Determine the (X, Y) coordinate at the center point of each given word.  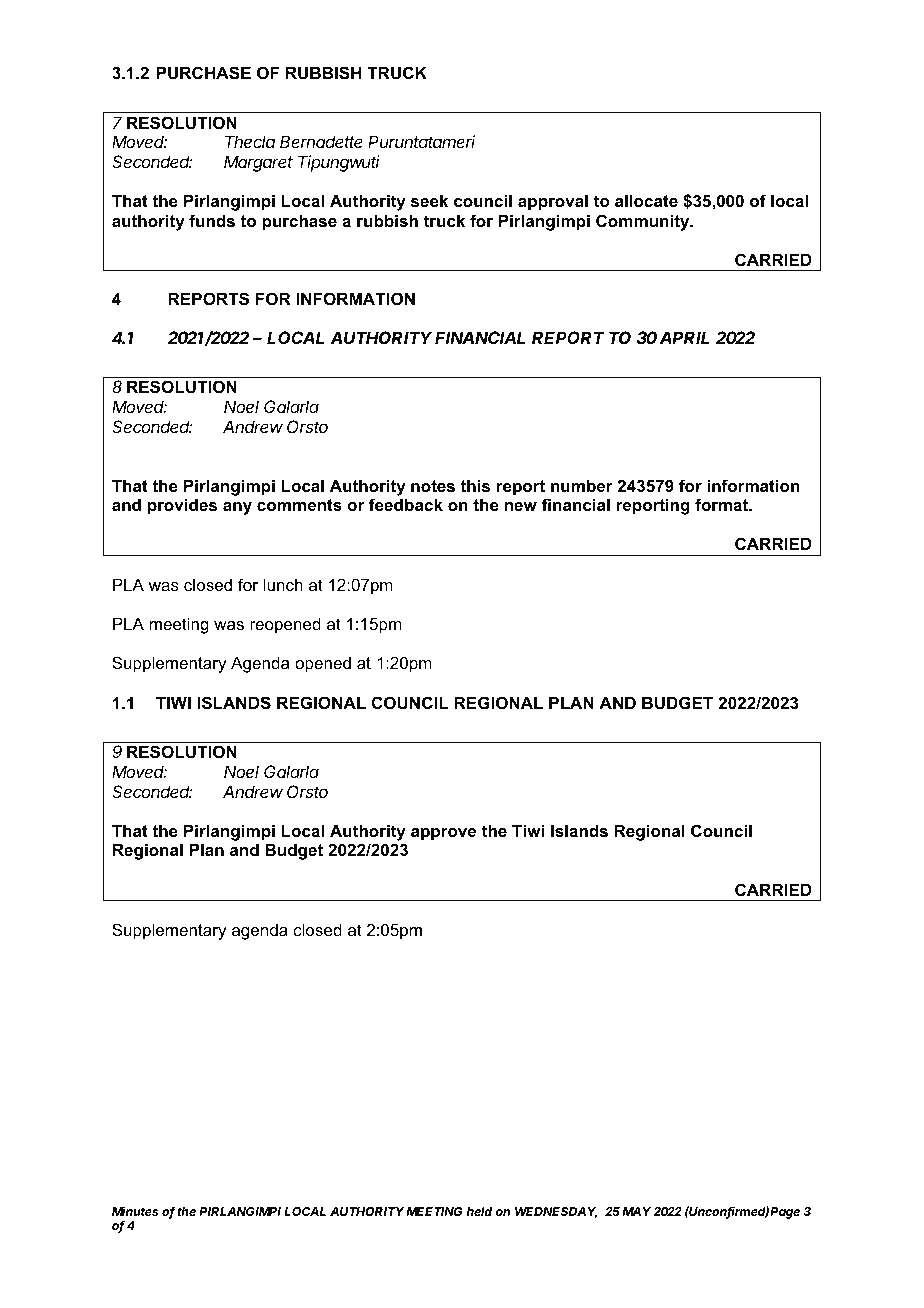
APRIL (685, 337)
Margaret (258, 163)
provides (182, 506)
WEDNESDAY (556, 1213)
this (475, 485)
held (479, 1211)
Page (785, 1213)
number (582, 485)
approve (443, 834)
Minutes (135, 1211)
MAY (636, 1211)
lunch (283, 584)
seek (429, 200)
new (521, 506)
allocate (646, 200)
